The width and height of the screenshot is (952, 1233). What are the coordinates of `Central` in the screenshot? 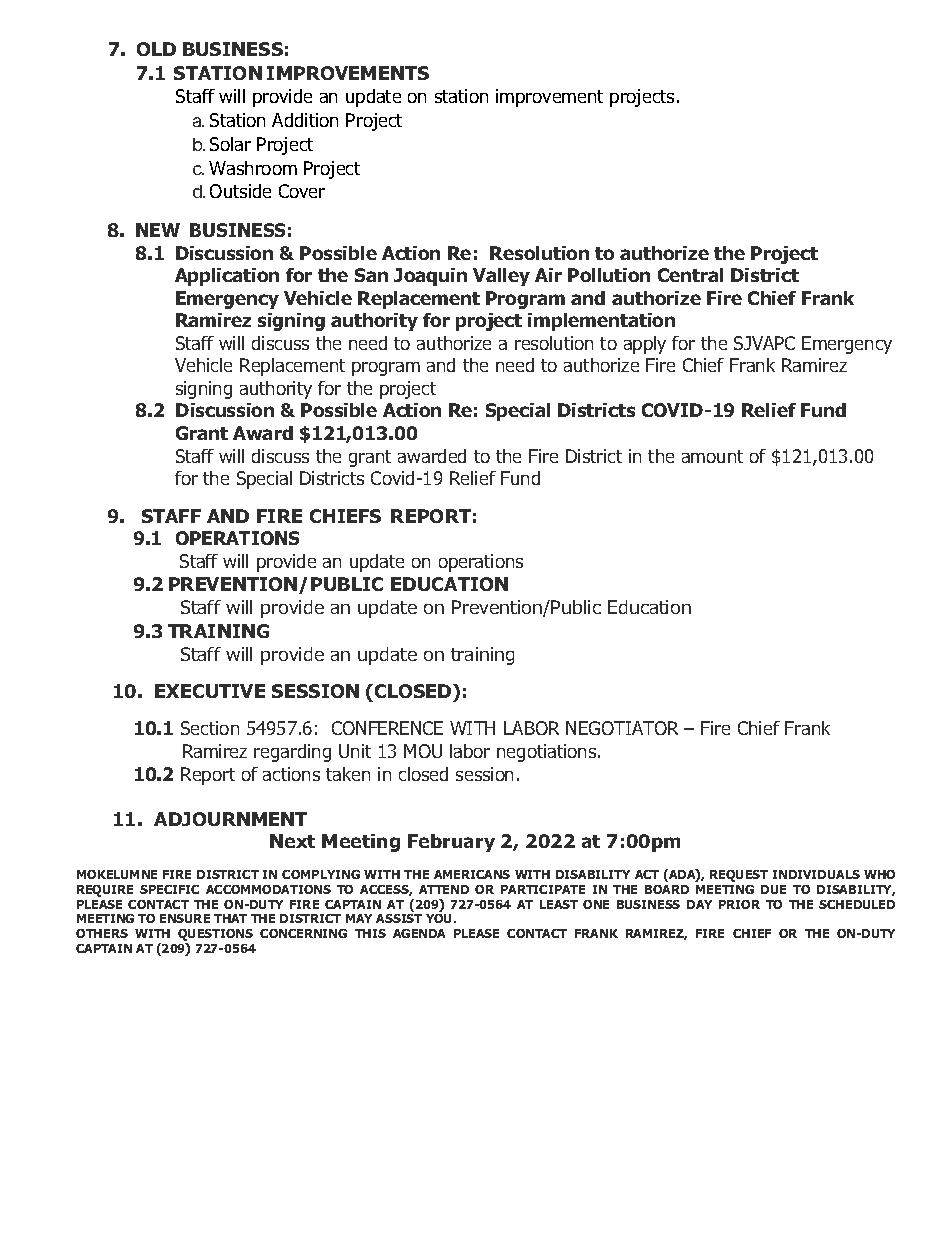 It's located at (690, 275).
